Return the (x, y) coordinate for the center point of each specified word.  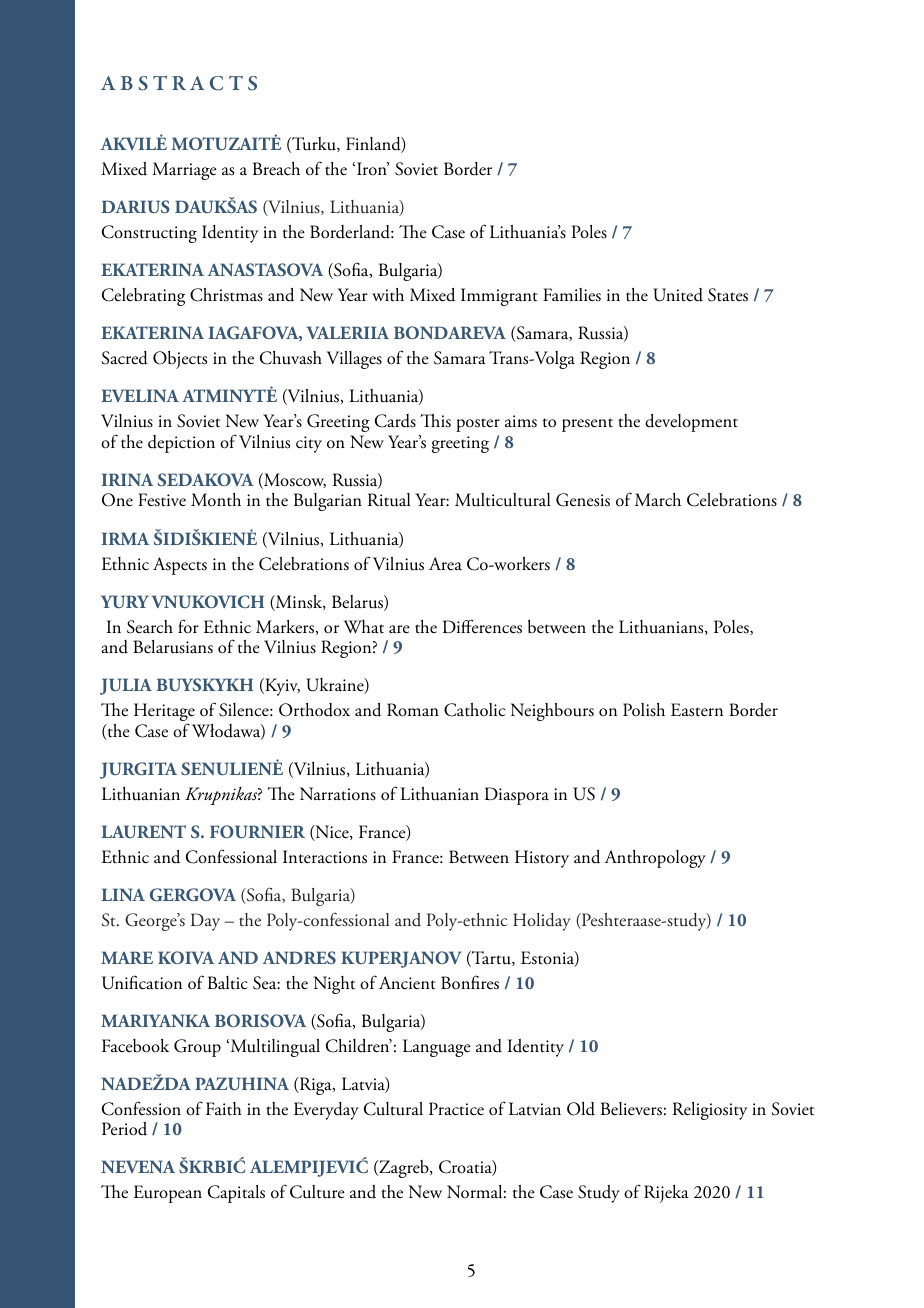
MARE (127, 957)
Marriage (184, 171)
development (691, 423)
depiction (181, 444)
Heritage (164, 713)
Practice (456, 1109)
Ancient (407, 983)
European (168, 1194)
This (435, 421)
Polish (644, 710)
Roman (413, 710)
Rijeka (666, 1194)
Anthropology (655, 859)
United (678, 295)
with (388, 295)
